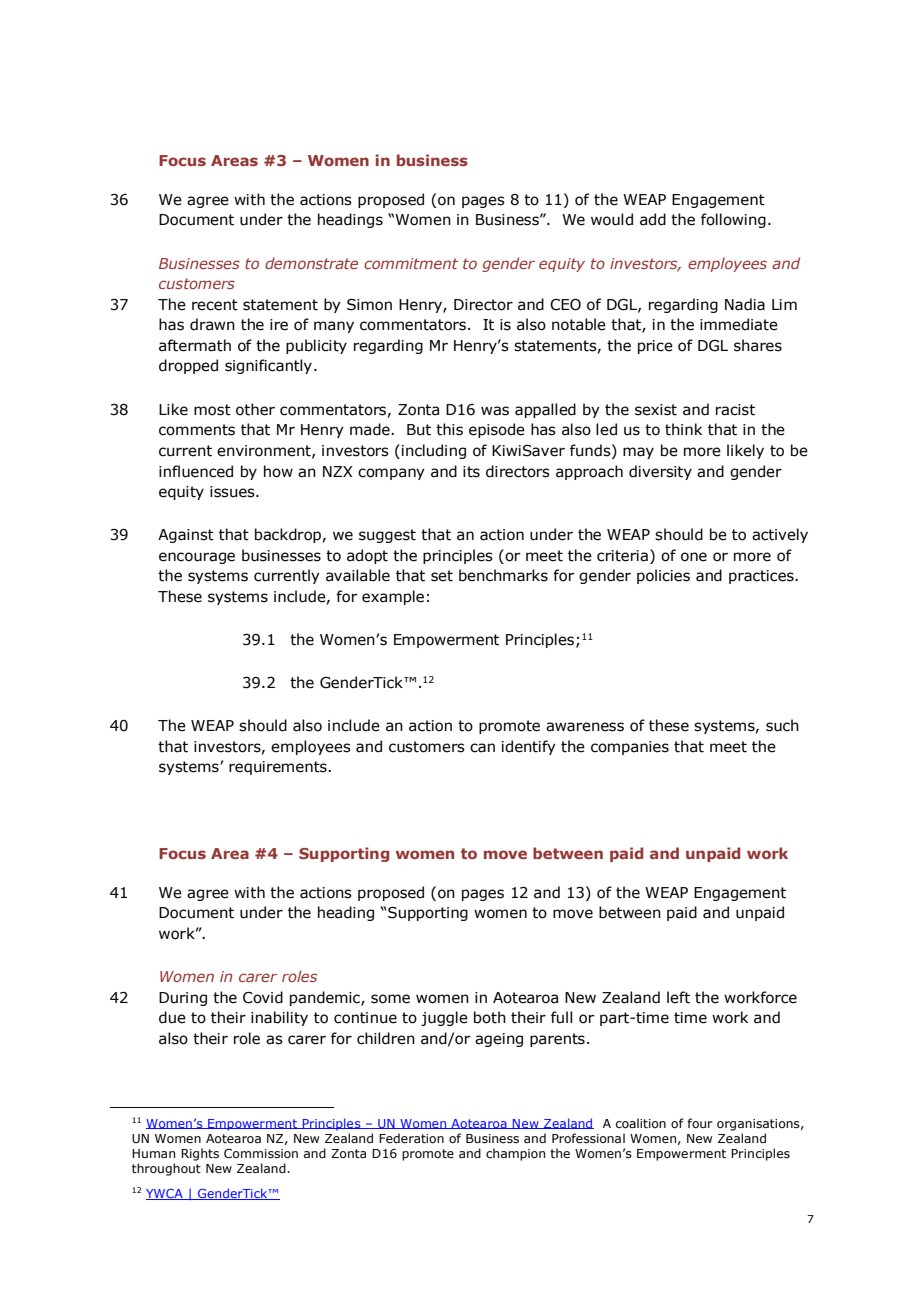 The height and width of the screenshot is (1308, 924). I want to click on following, so click(733, 220).
